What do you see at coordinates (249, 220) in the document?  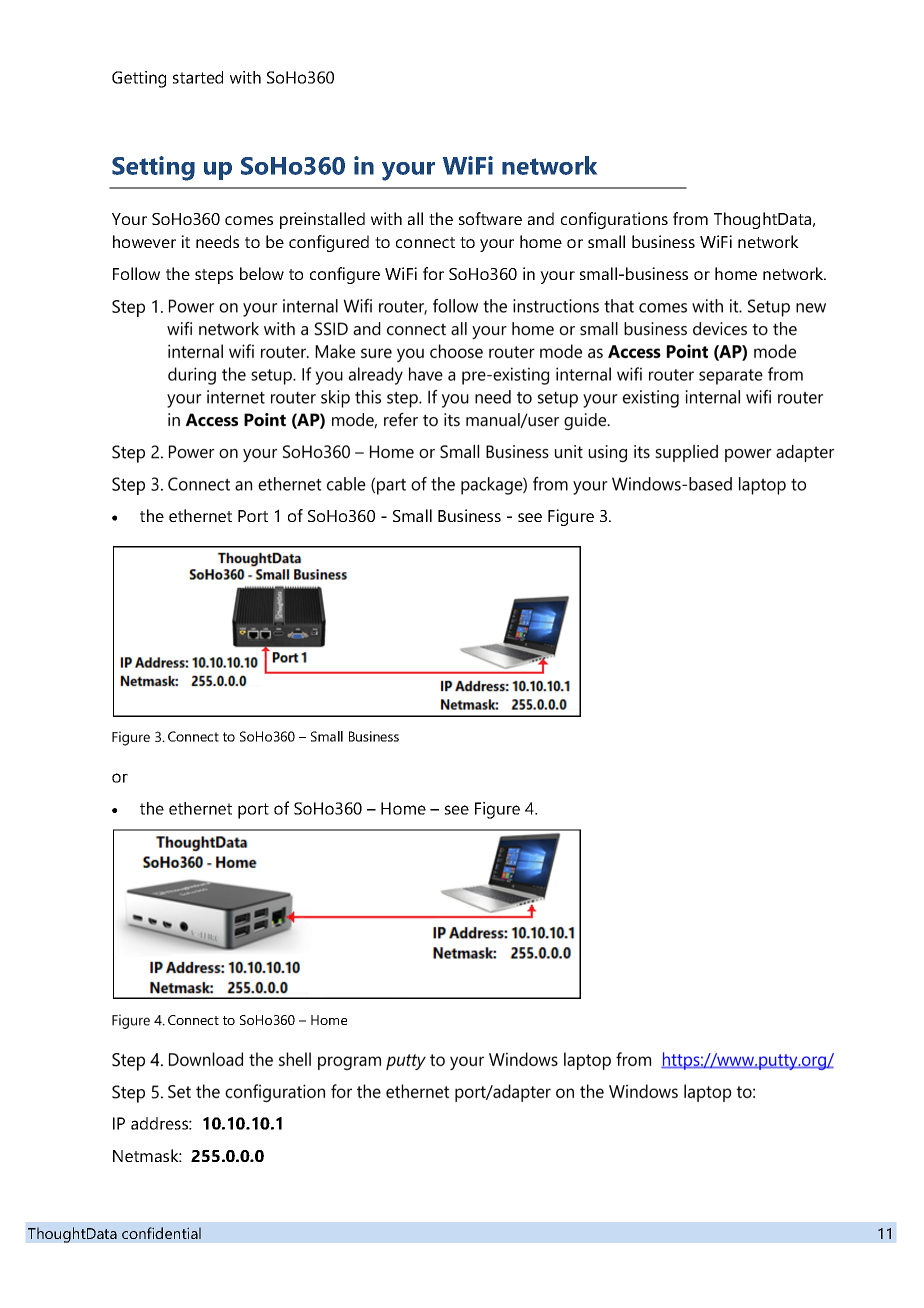 I see `comes` at bounding box center [249, 220].
